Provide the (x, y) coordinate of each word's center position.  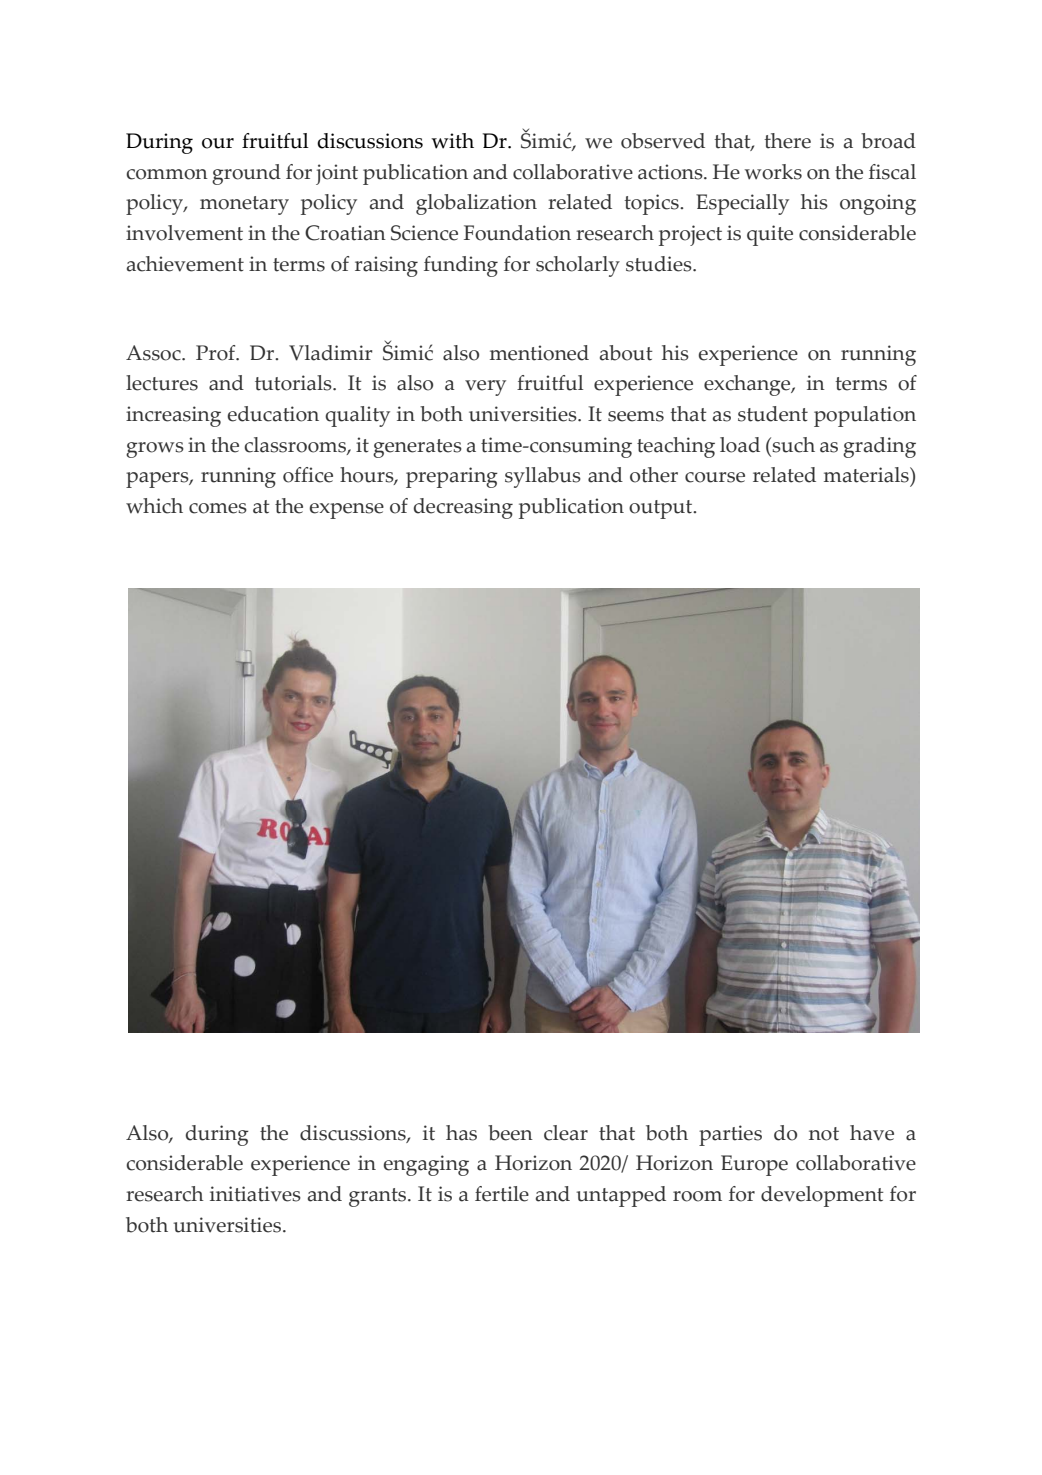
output (662, 509)
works (773, 172)
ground (246, 174)
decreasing (463, 508)
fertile (502, 1194)
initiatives (255, 1194)
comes (218, 508)
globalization (476, 204)
